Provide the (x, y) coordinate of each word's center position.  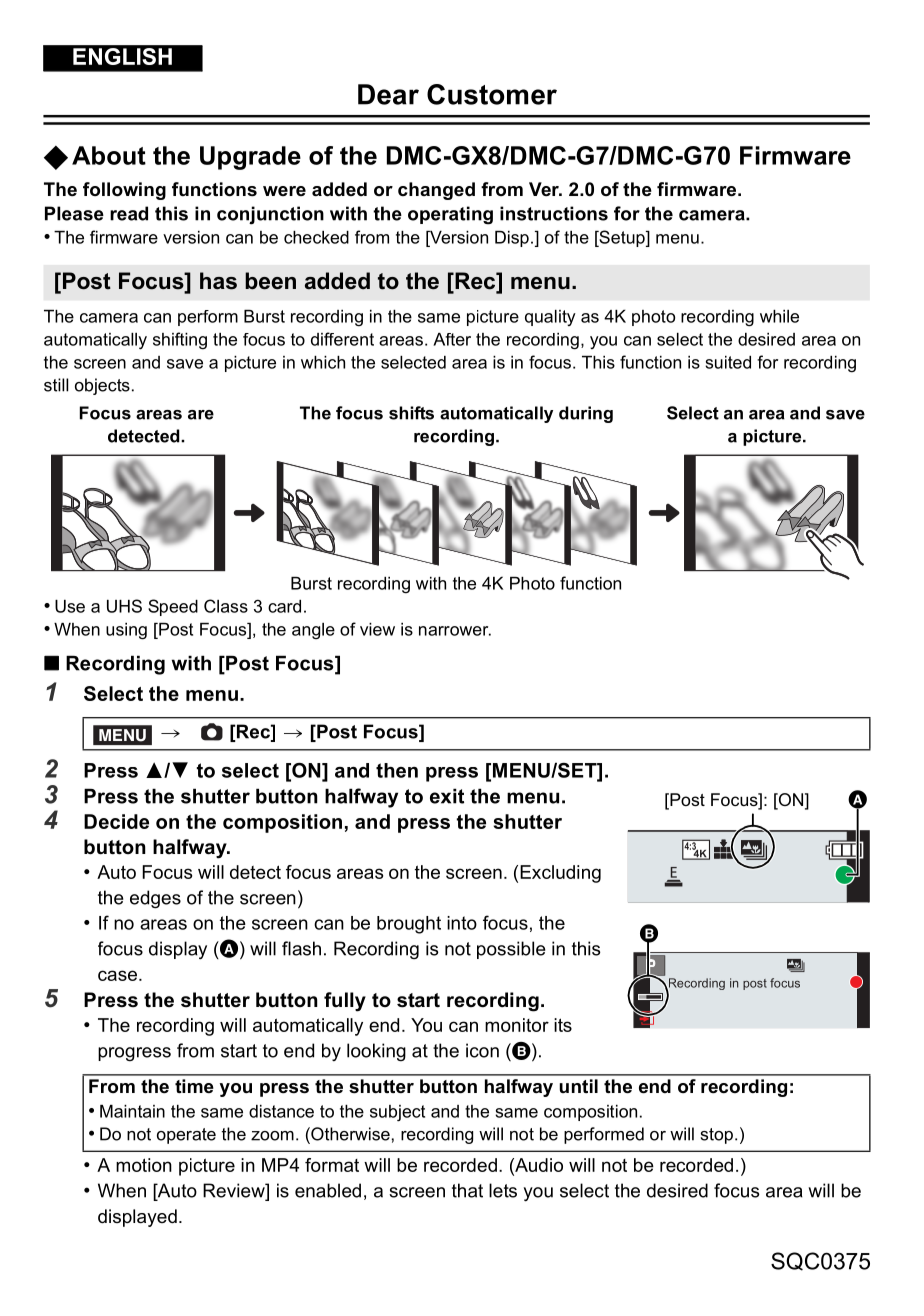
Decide (116, 821)
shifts (411, 413)
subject (397, 1113)
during (586, 414)
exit (447, 796)
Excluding (560, 874)
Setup (622, 238)
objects (102, 386)
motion (144, 1165)
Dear (388, 94)
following (124, 191)
